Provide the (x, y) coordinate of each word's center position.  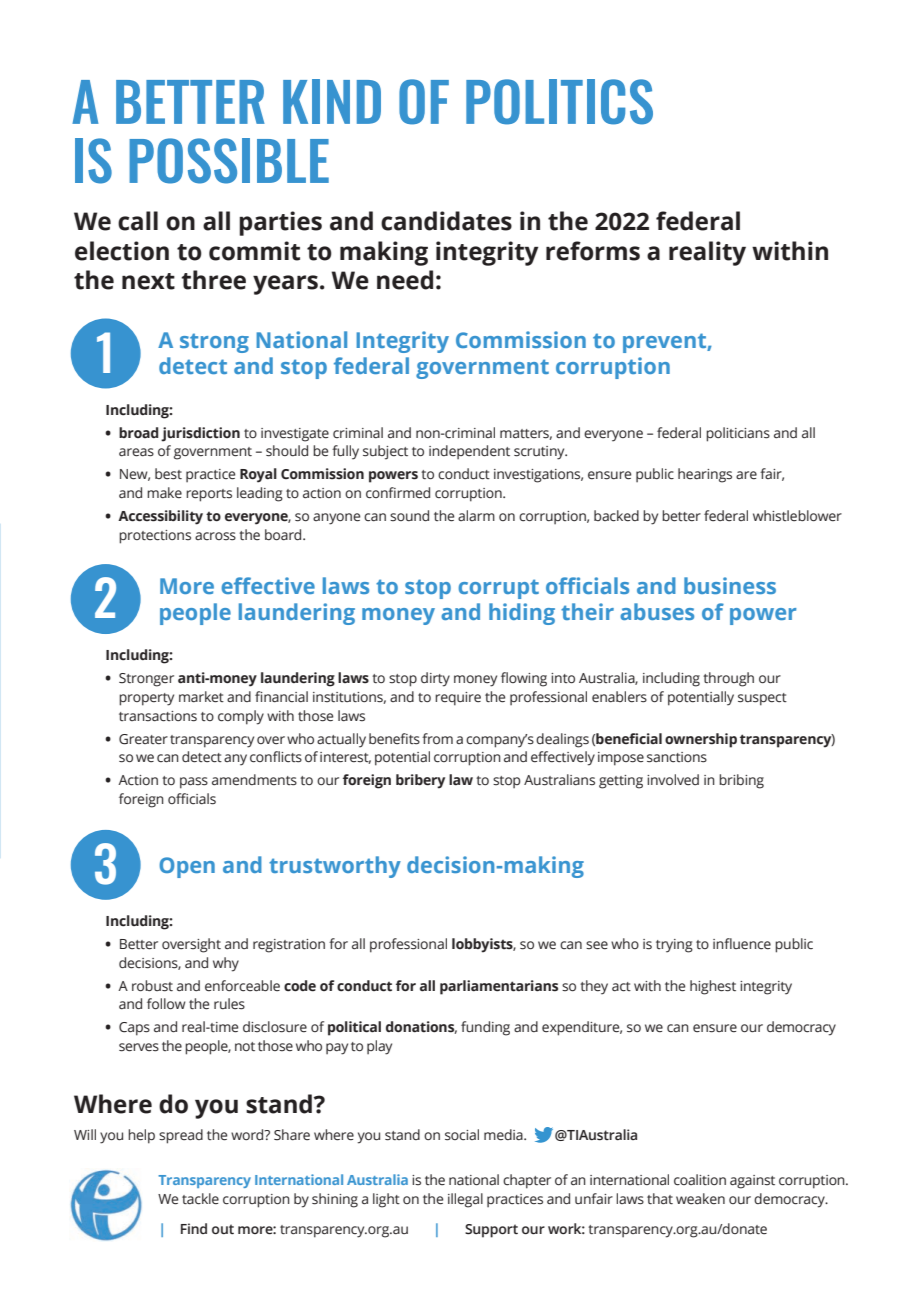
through (728, 679)
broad (138, 432)
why (226, 964)
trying (674, 946)
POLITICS (559, 102)
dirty (435, 679)
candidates (446, 221)
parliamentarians (499, 987)
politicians (738, 434)
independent (469, 452)
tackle (200, 1199)
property (146, 699)
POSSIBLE (229, 161)
